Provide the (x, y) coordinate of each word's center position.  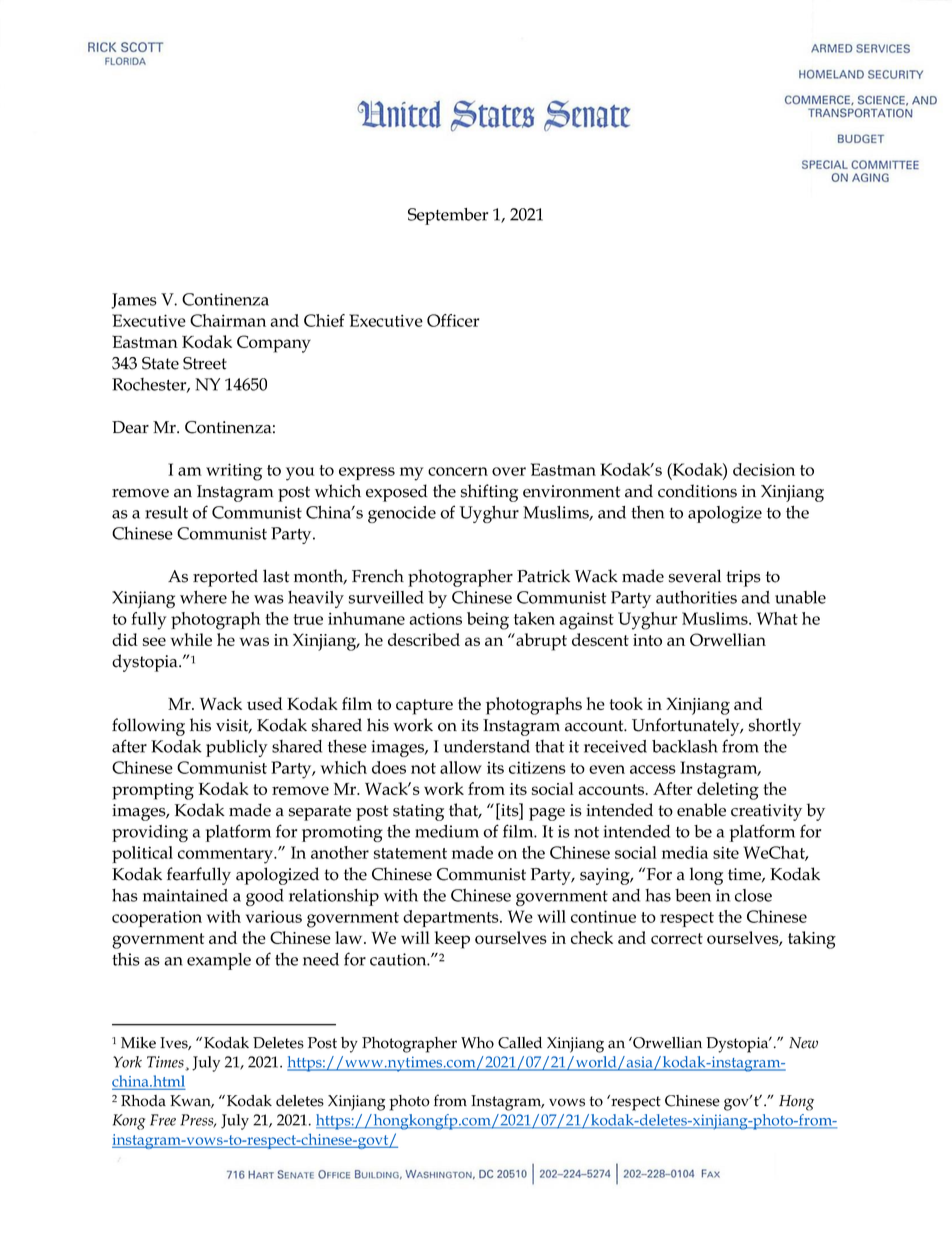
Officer (453, 320)
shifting (489, 493)
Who (477, 1043)
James (134, 301)
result (166, 512)
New (803, 1043)
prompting (153, 791)
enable (701, 810)
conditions (697, 491)
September (448, 216)
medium (447, 831)
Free (163, 1120)
